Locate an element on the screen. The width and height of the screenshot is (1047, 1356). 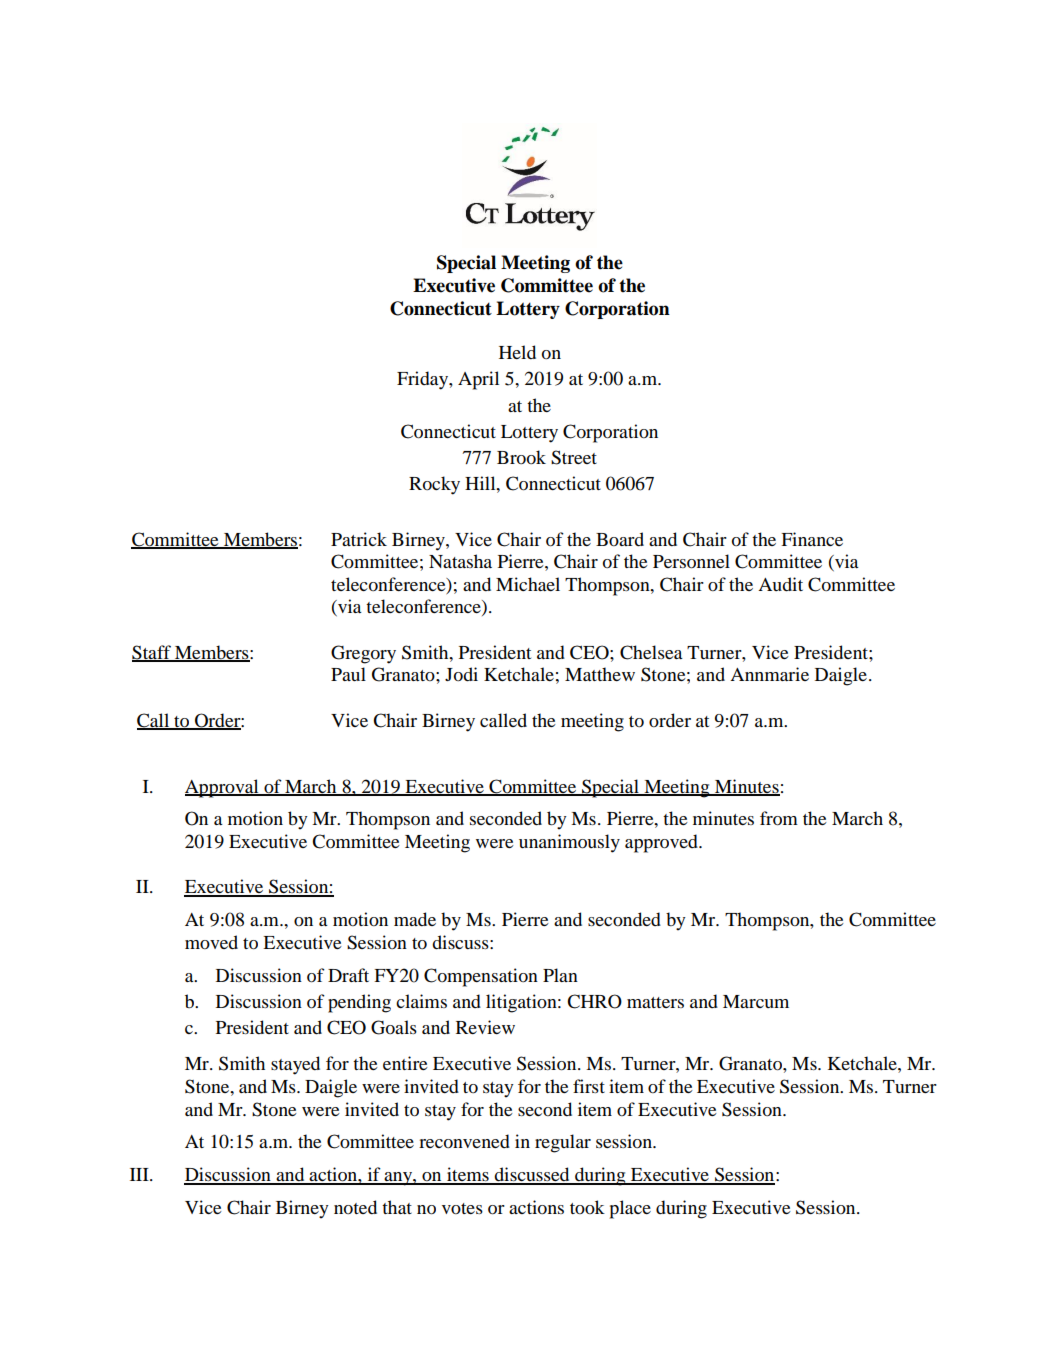
moved is located at coordinates (211, 942).
